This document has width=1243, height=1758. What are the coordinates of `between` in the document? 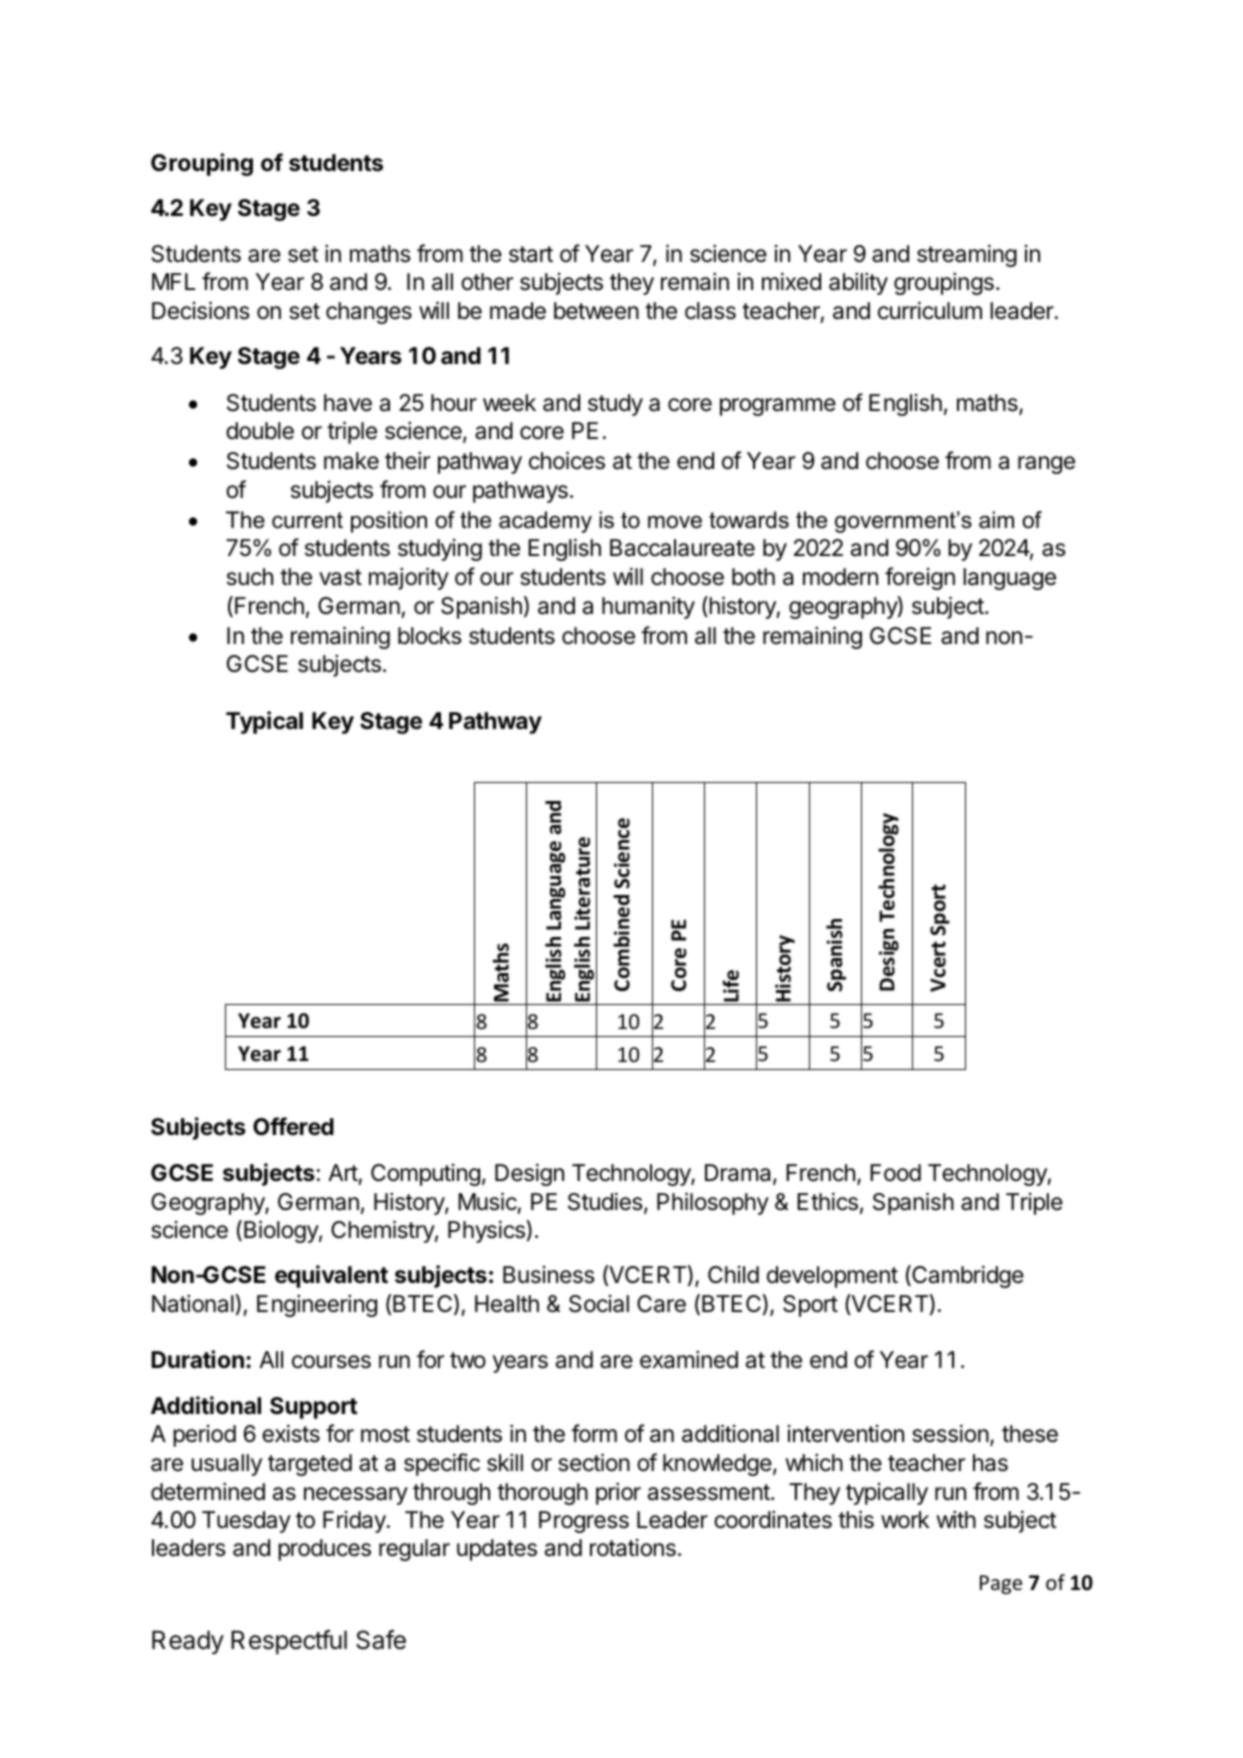 It's located at (596, 311).
